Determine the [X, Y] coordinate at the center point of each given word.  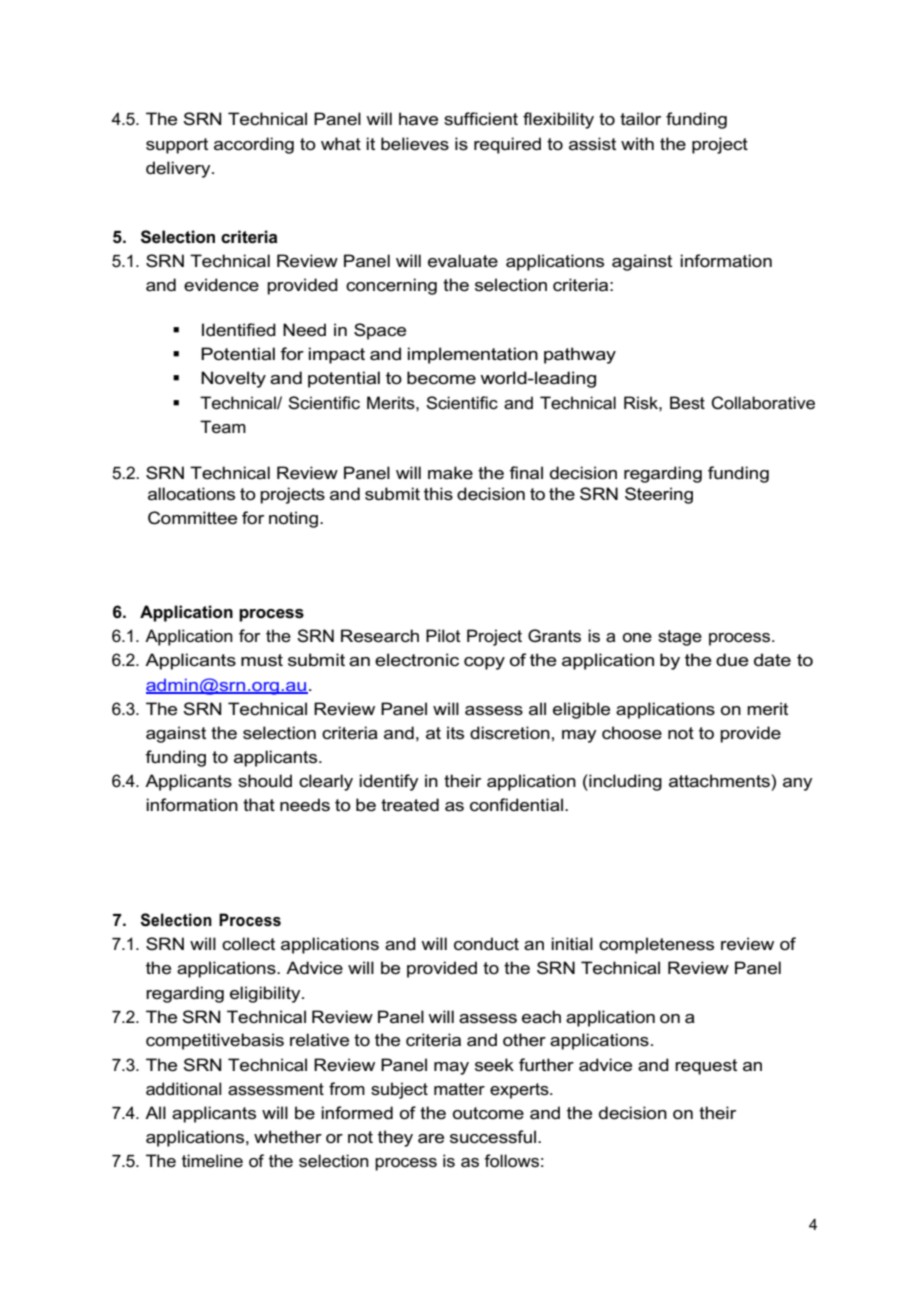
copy [484, 663]
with [637, 143]
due [732, 660]
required [507, 145]
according [254, 145]
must [262, 660]
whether [288, 1137]
